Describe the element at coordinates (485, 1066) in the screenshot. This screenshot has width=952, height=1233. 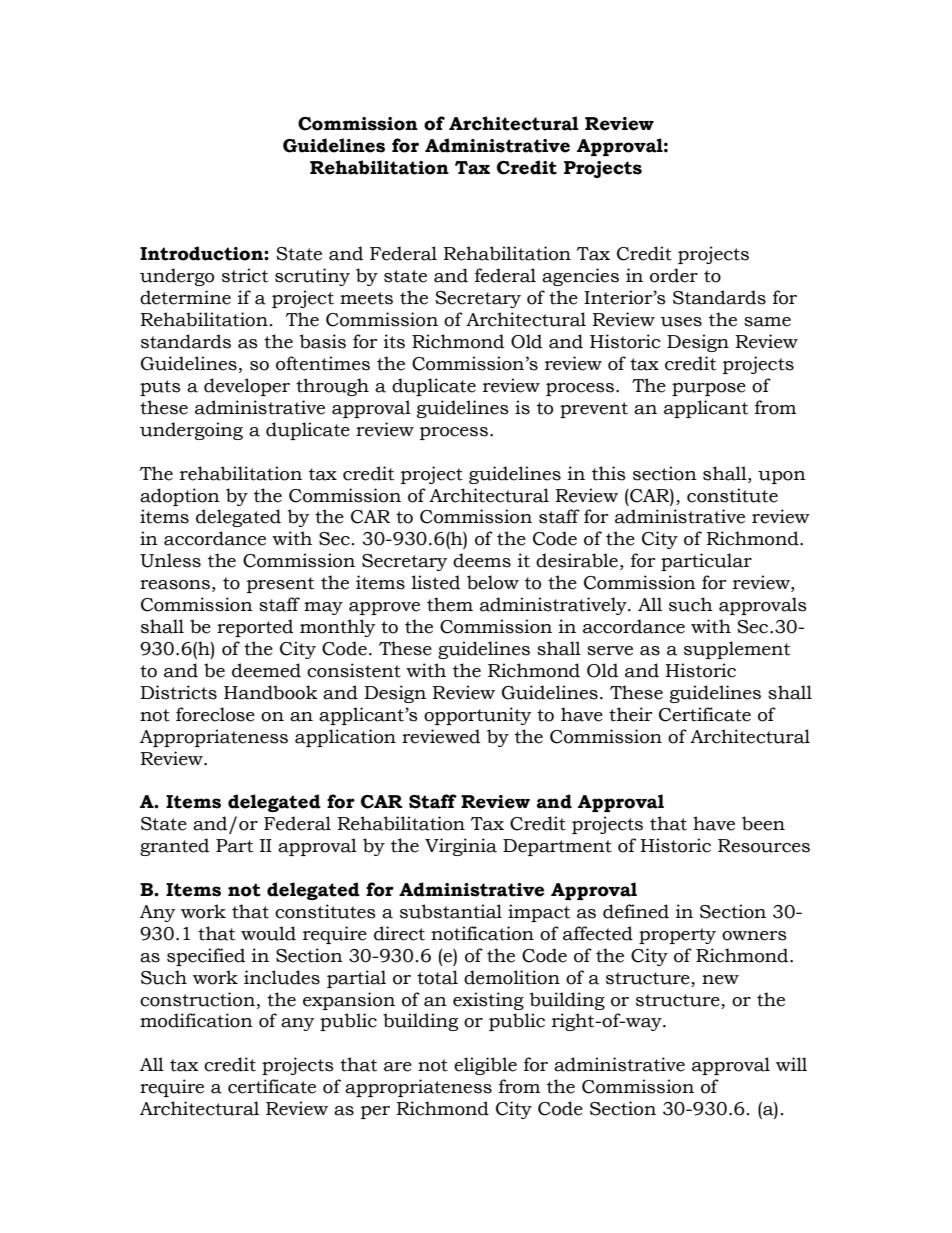
I see `eligible` at that location.
